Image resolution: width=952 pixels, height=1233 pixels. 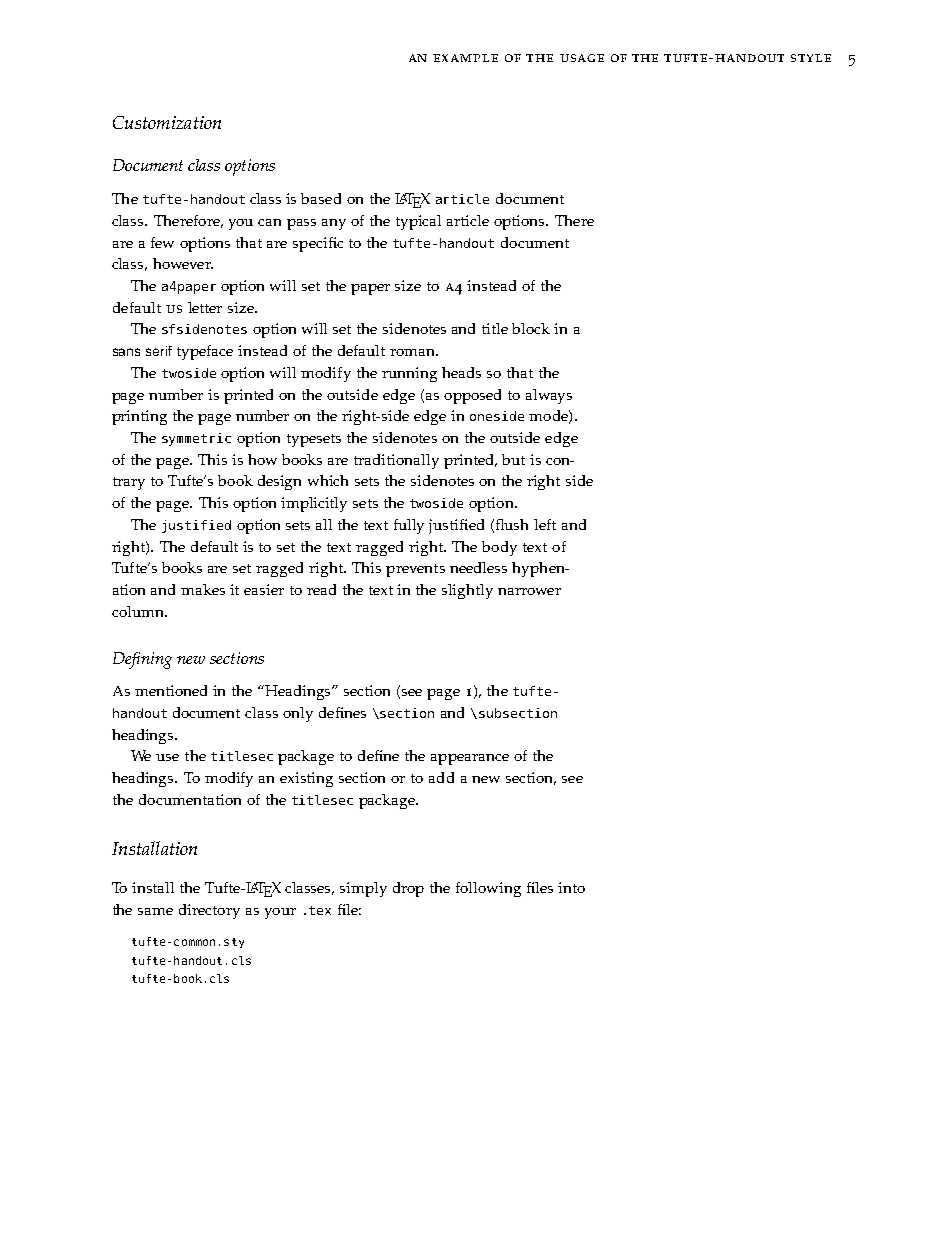 What do you see at coordinates (488, 889) in the screenshot?
I see `following` at bounding box center [488, 889].
